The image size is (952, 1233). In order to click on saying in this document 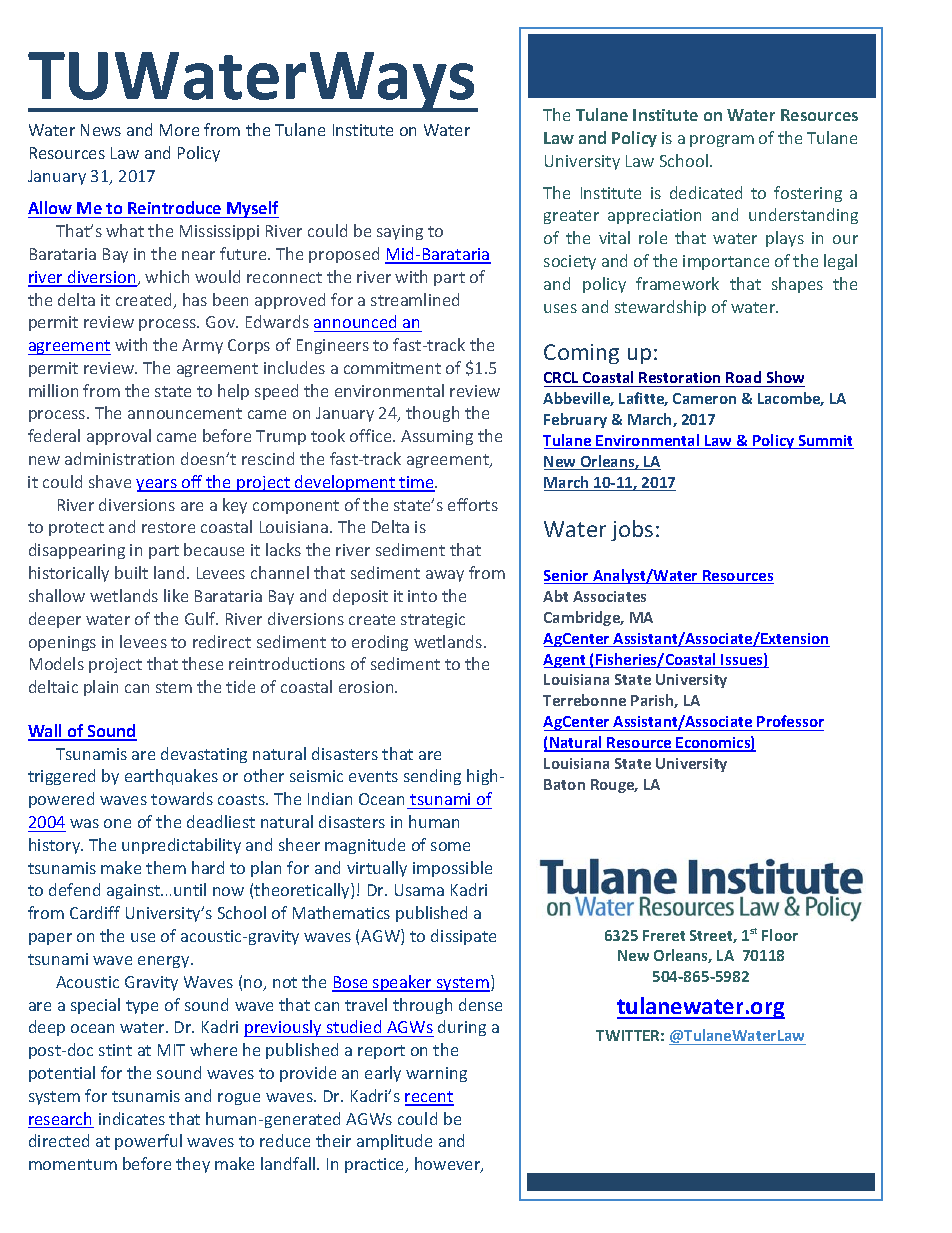, I will do `click(400, 232)`.
